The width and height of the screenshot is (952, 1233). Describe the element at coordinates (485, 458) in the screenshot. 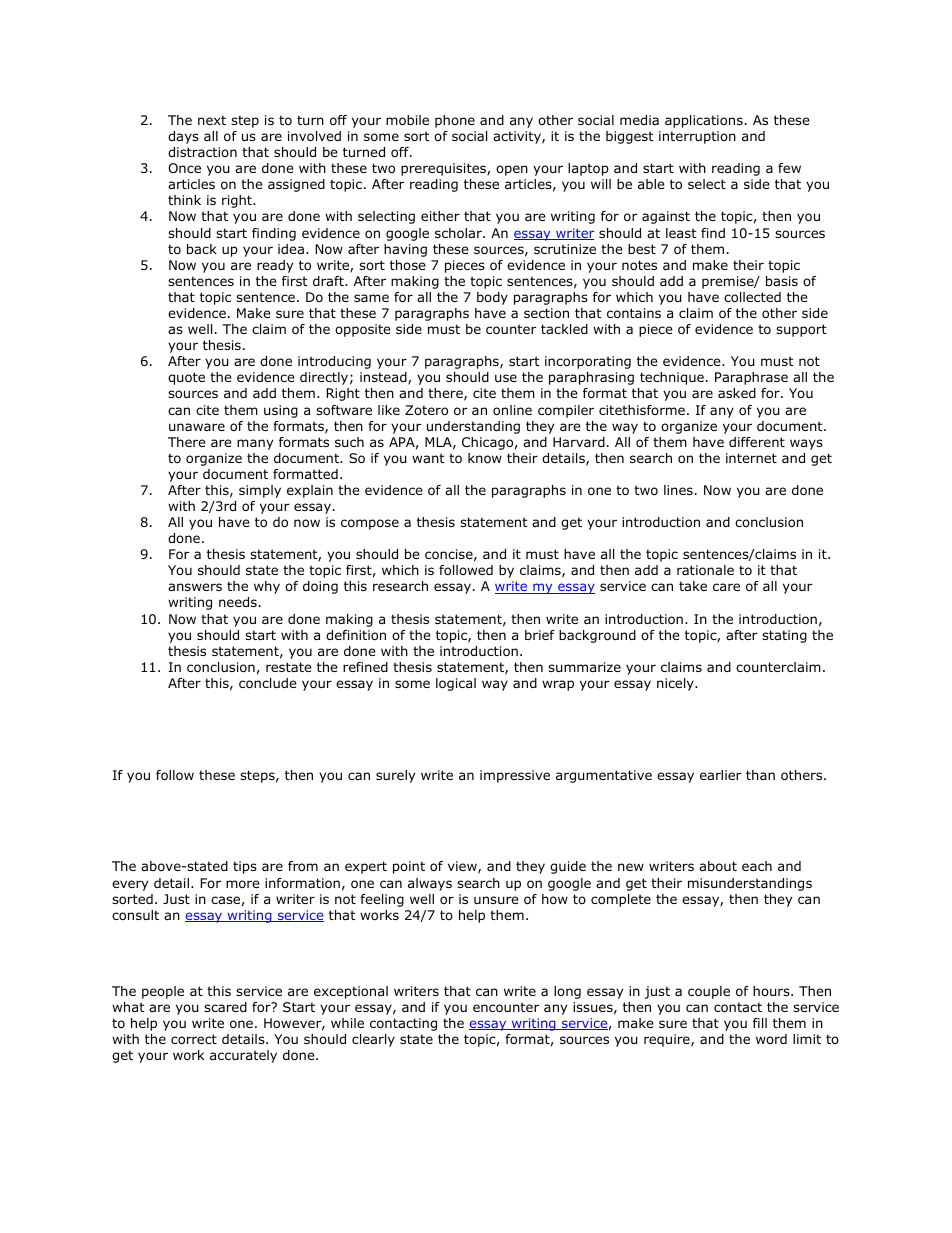

I see `know` at that location.
